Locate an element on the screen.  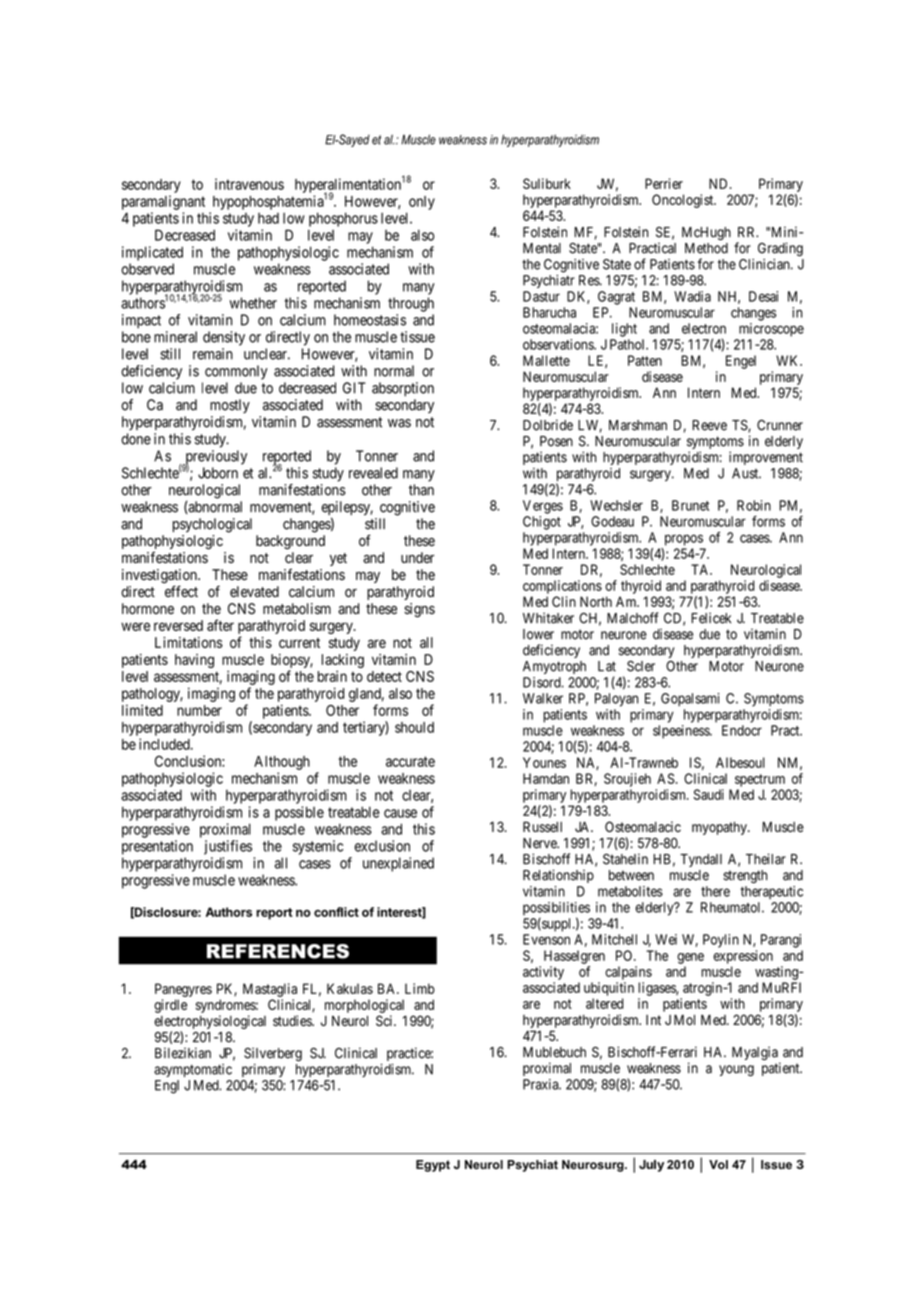
justifies is located at coordinates (228, 847).
